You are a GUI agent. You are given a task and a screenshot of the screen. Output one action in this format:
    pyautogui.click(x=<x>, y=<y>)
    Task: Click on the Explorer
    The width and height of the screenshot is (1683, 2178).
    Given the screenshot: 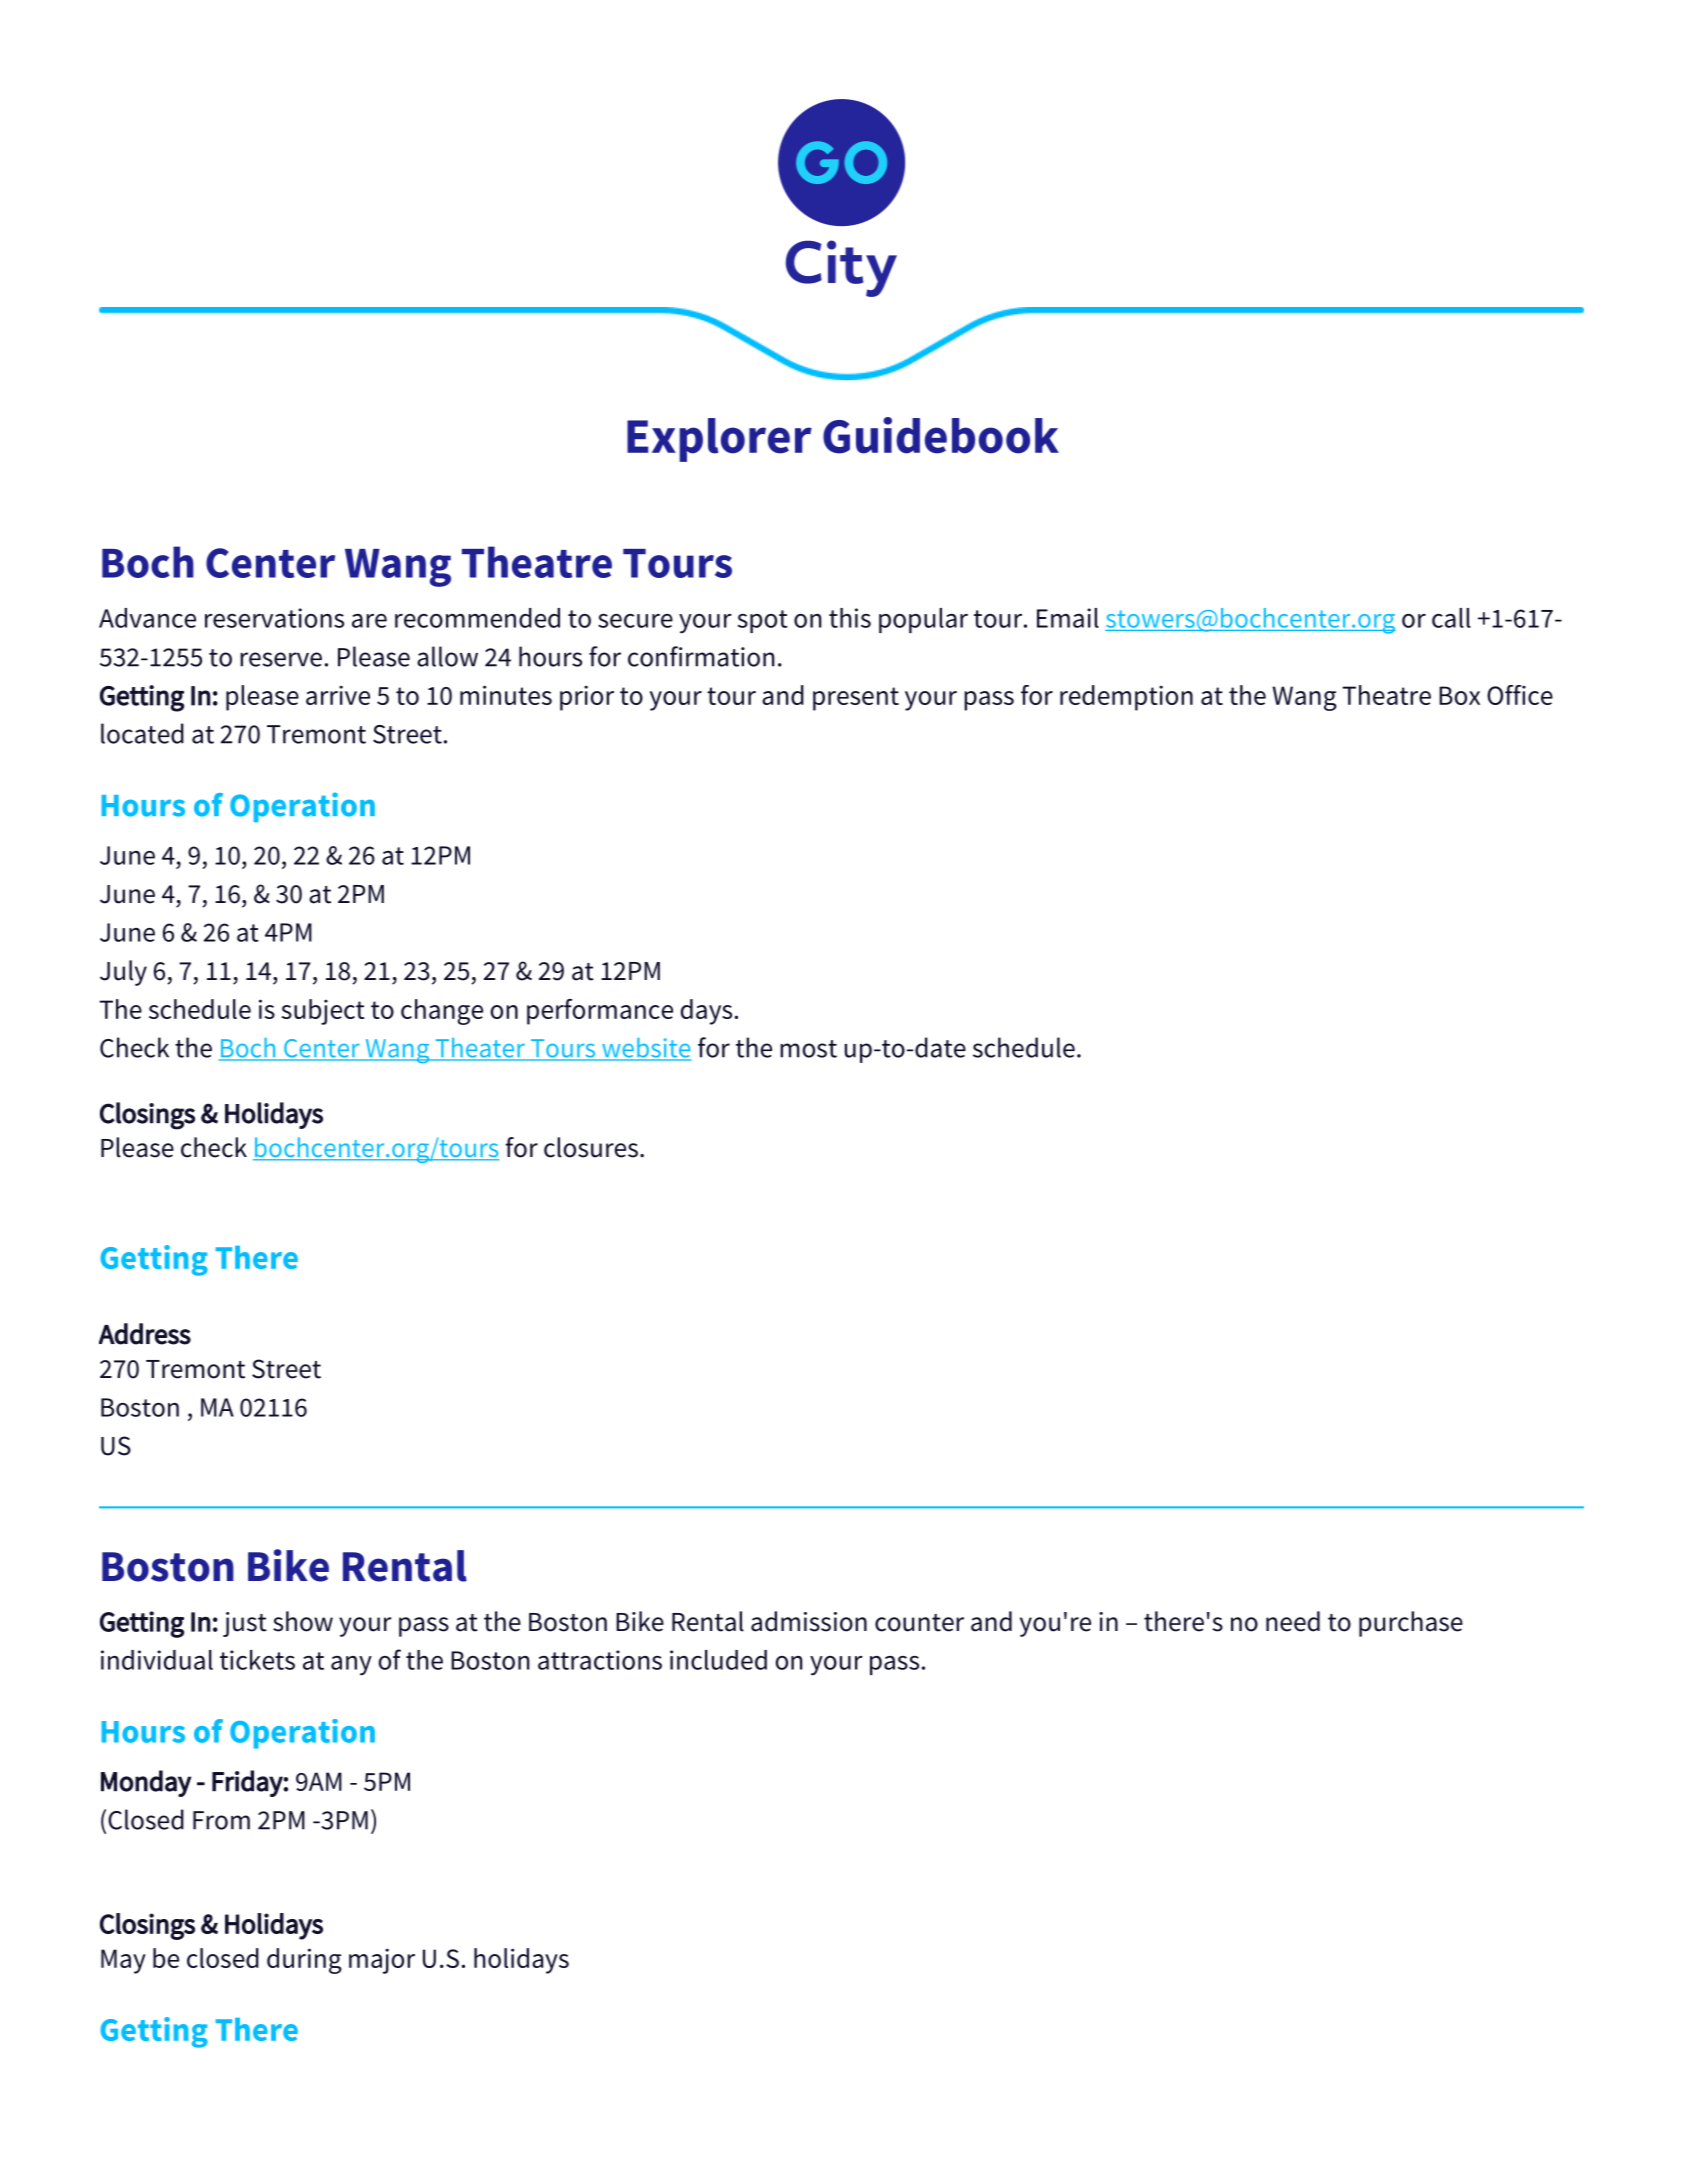 What is the action you would take?
    pyautogui.click(x=719, y=440)
